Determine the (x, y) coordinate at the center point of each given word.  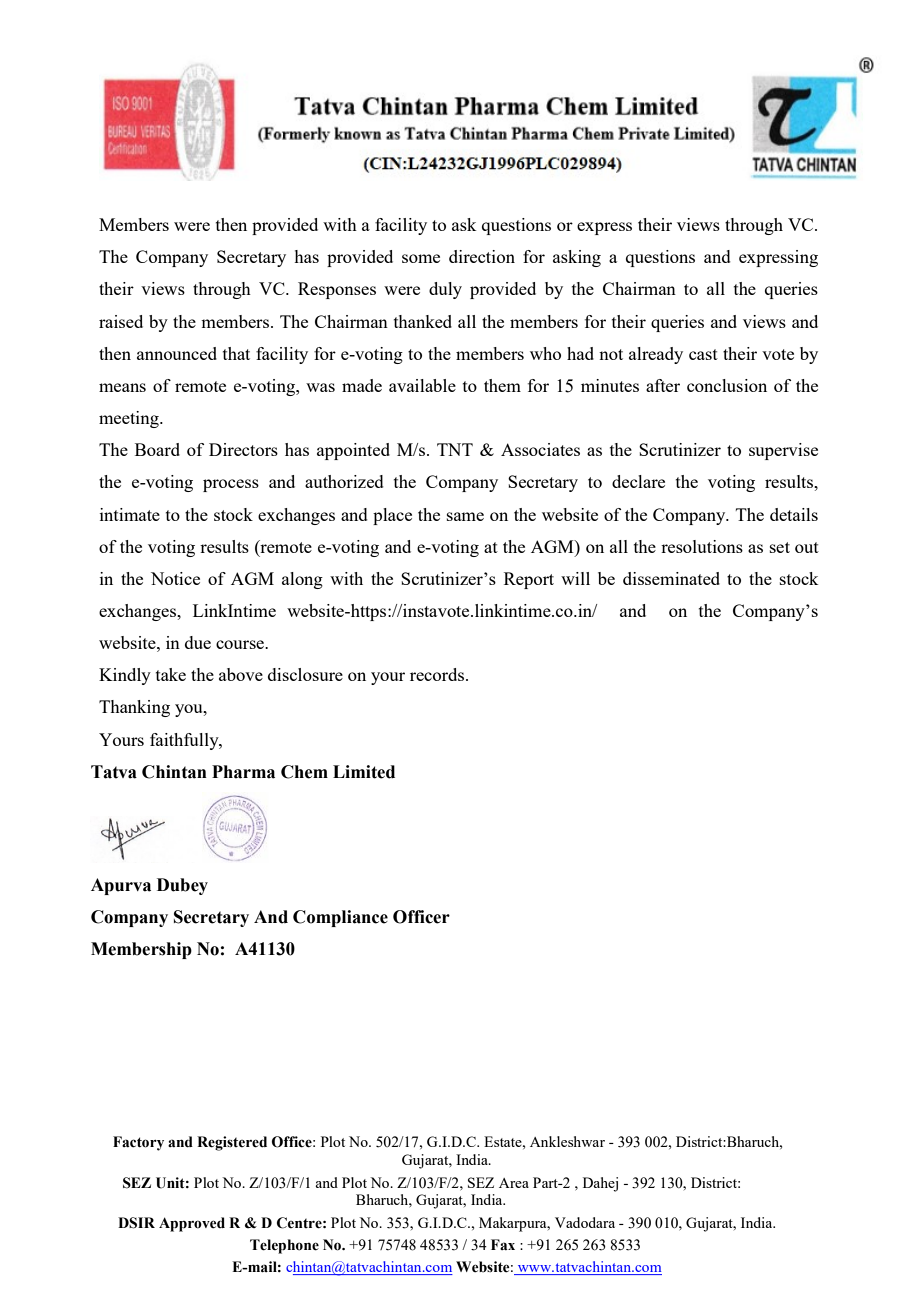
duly (445, 290)
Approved (192, 1224)
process (231, 485)
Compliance (340, 918)
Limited (364, 772)
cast (703, 354)
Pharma (243, 772)
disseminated (671, 578)
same (465, 516)
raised (121, 321)
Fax (503, 1244)
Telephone (284, 1246)
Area (514, 1183)
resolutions (702, 546)
